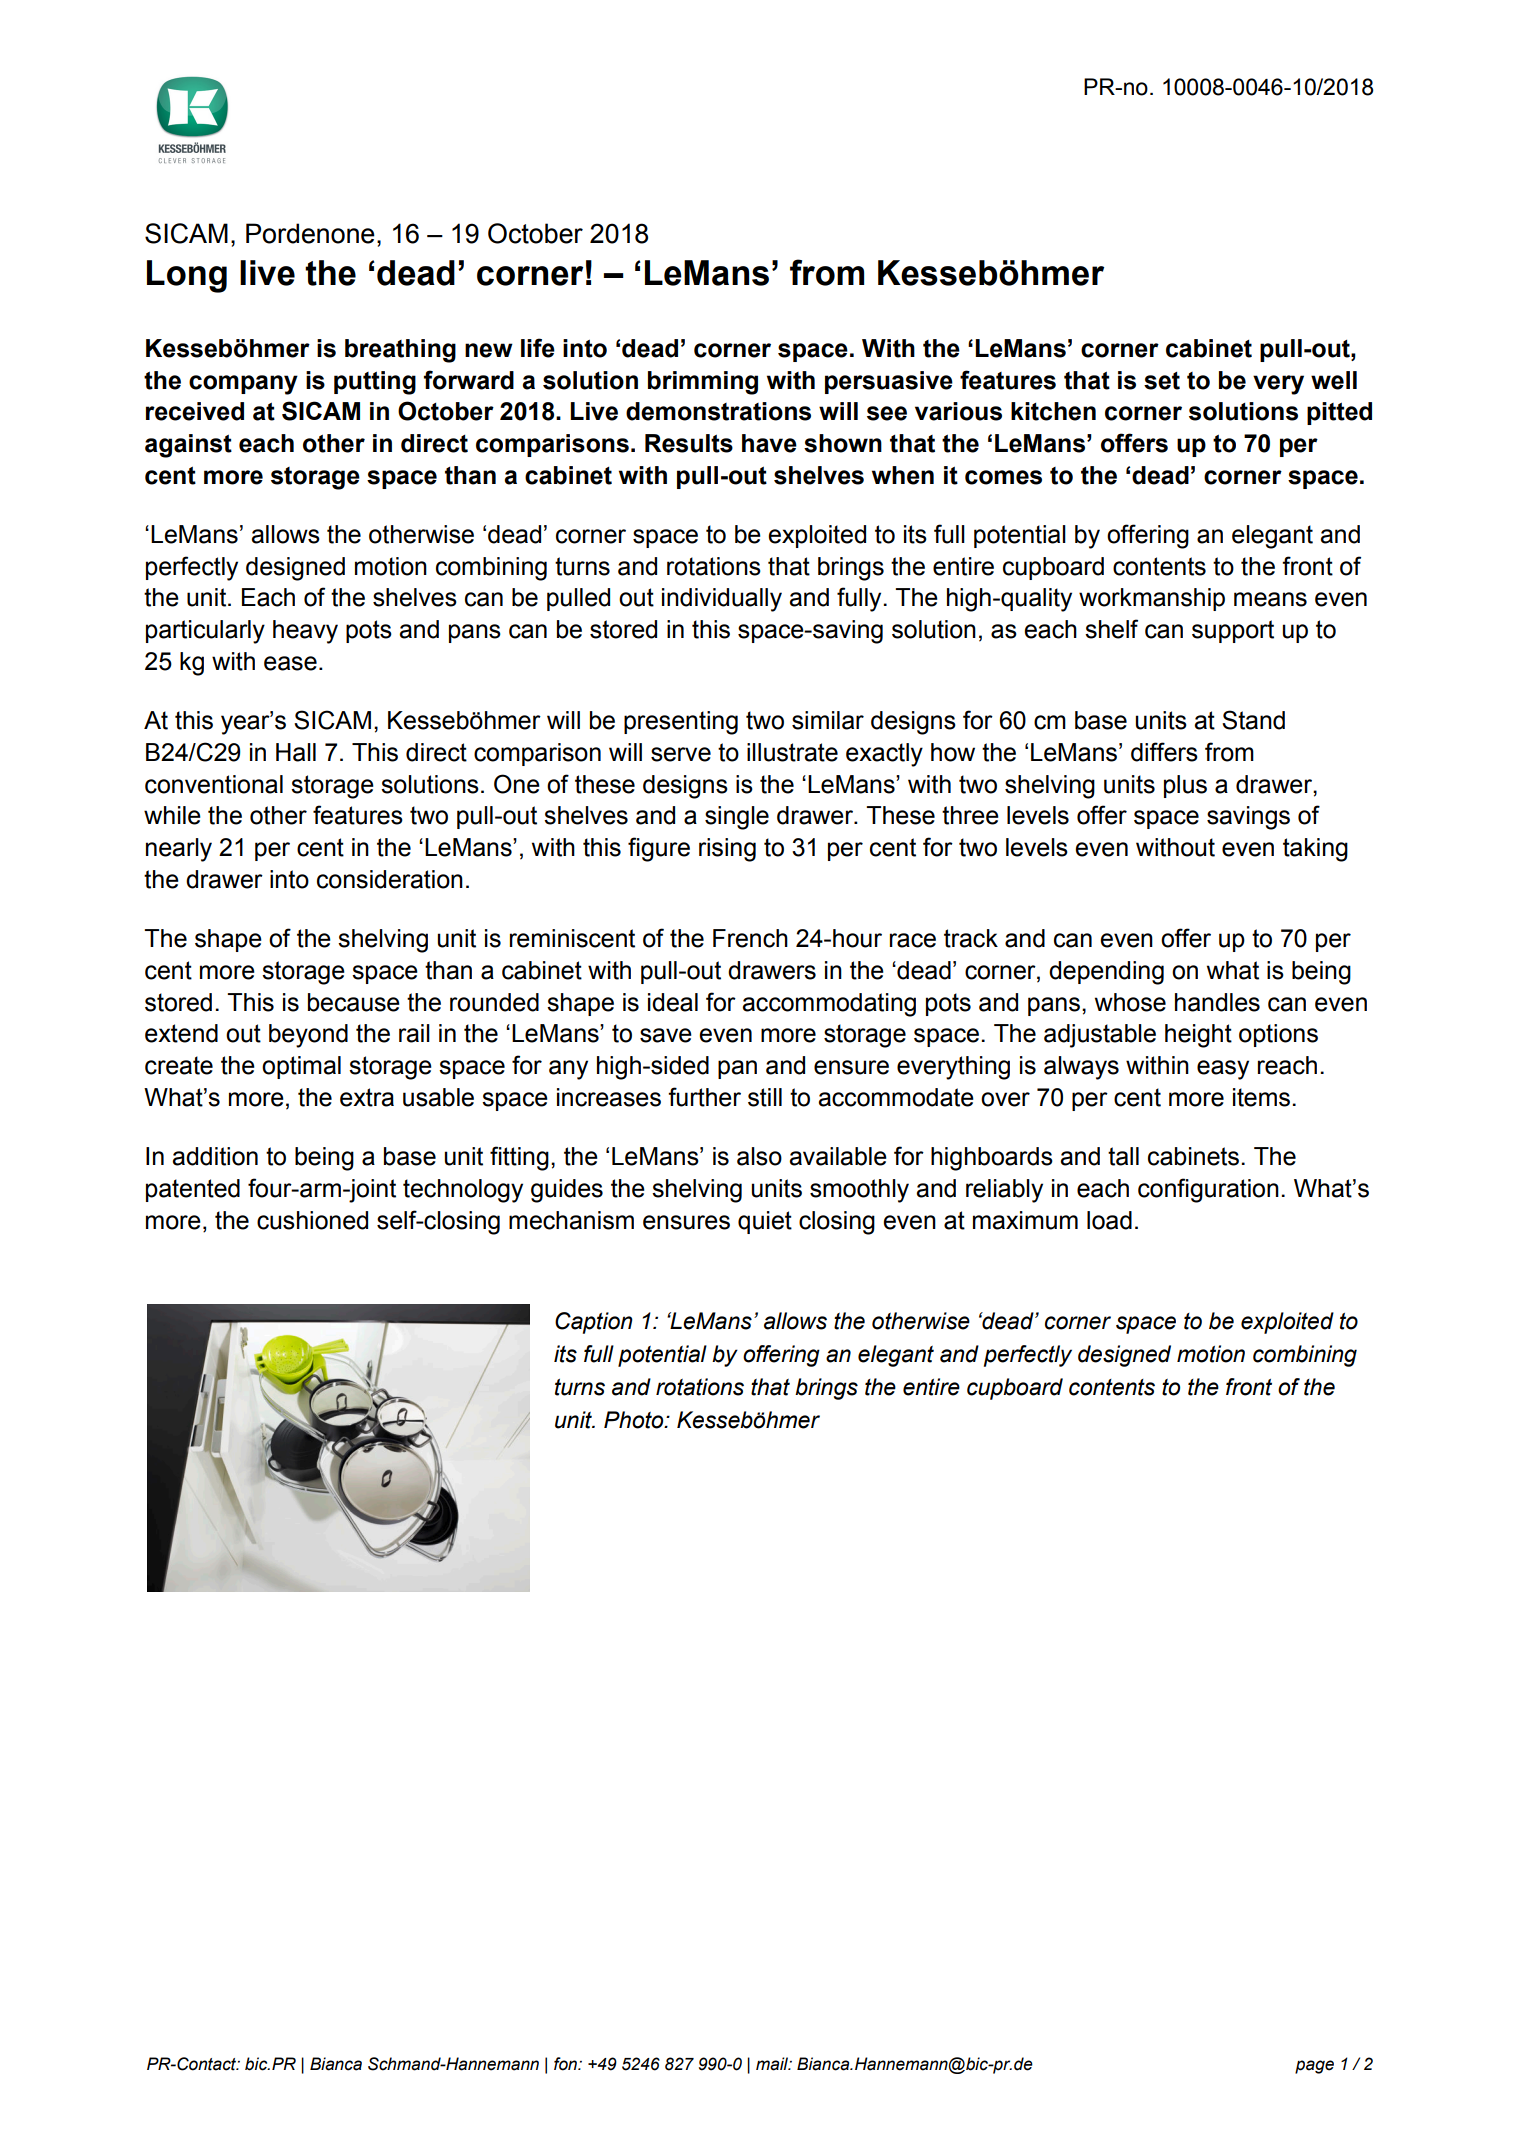 The height and width of the screenshot is (2148, 1519). What do you see at coordinates (703, 383) in the screenshot?
I see `brimming` at bounding box center [703, 383].
